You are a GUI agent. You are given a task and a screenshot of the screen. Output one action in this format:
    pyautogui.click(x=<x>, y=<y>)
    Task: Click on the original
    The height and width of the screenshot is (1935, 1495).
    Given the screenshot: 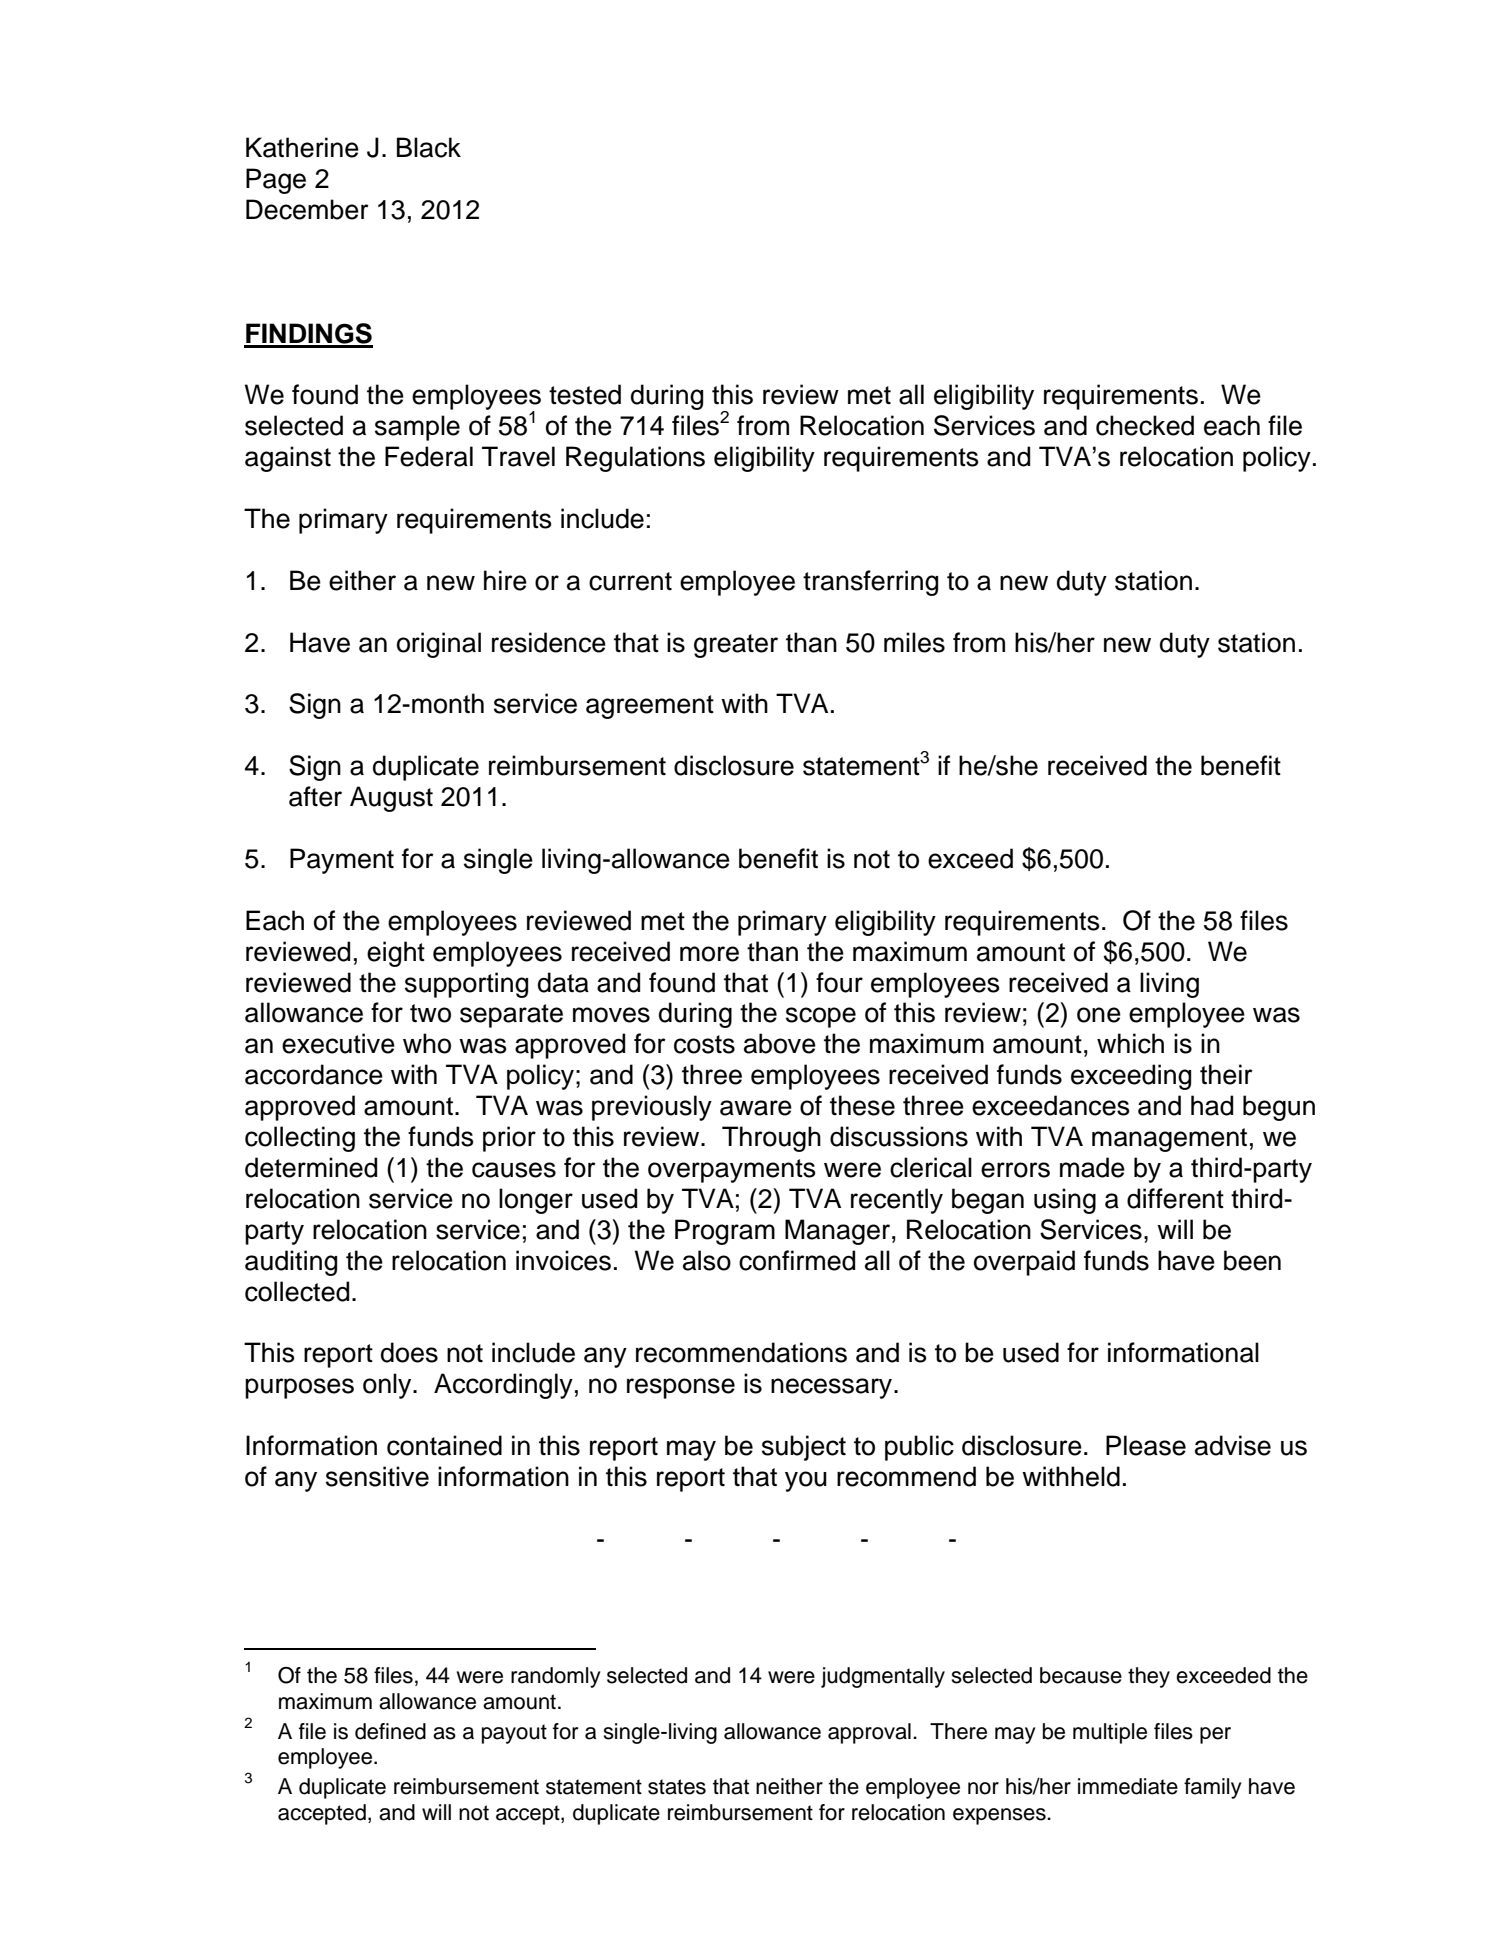 What is the action you would take?
    pyautogui.click(x=439, y=645)
